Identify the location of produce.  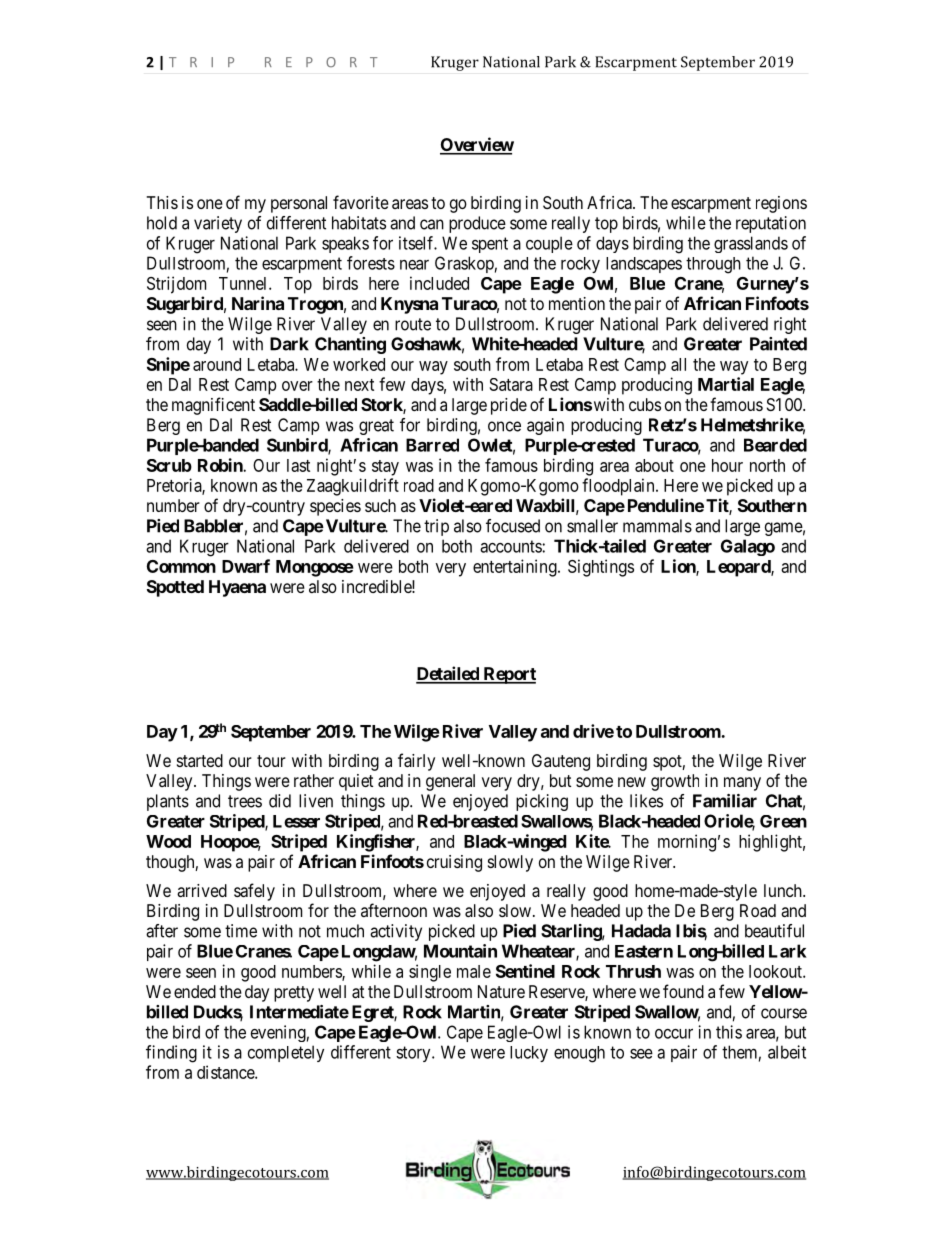
(477, 224).
